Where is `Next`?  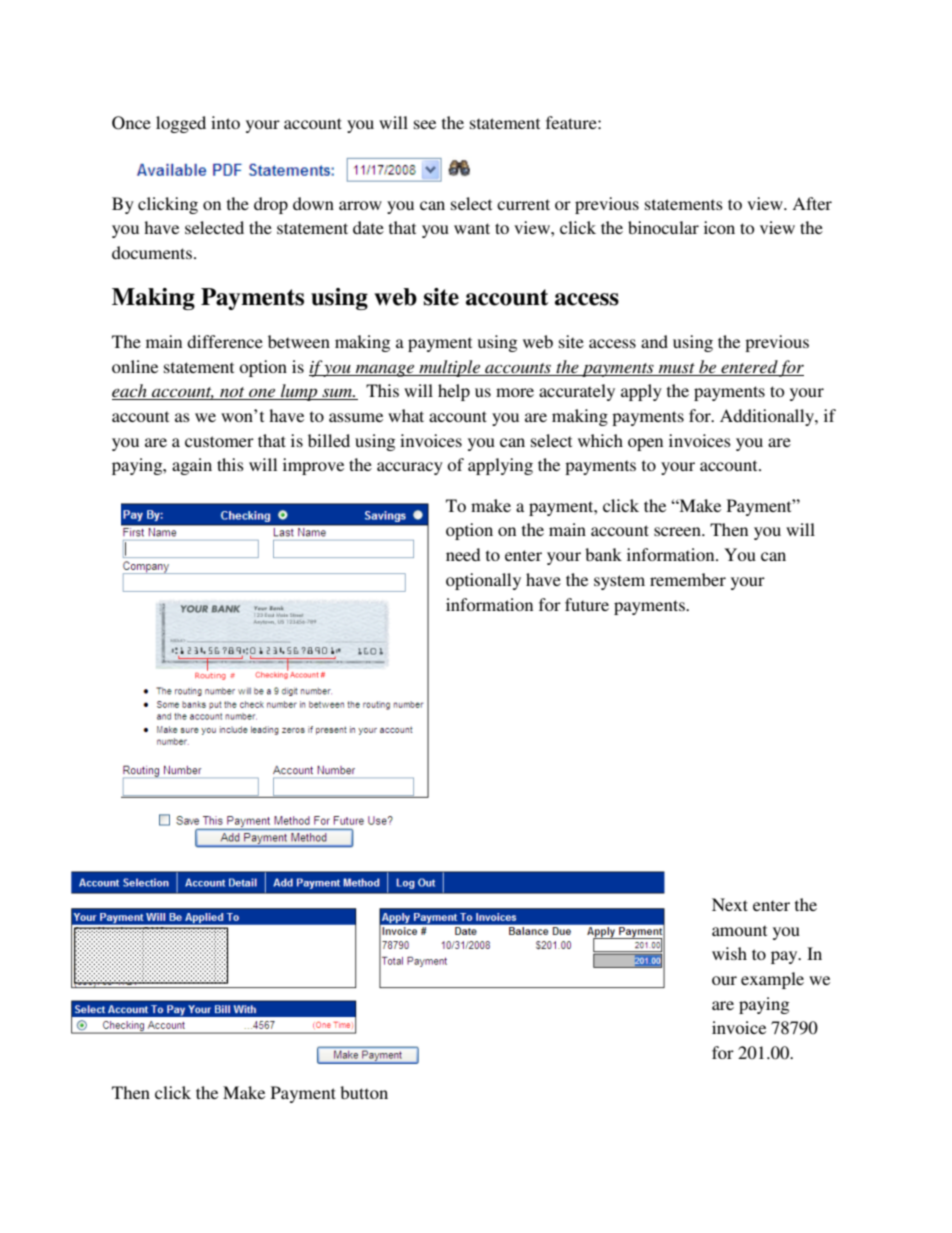 Next is located at coordinates (730, 904).
